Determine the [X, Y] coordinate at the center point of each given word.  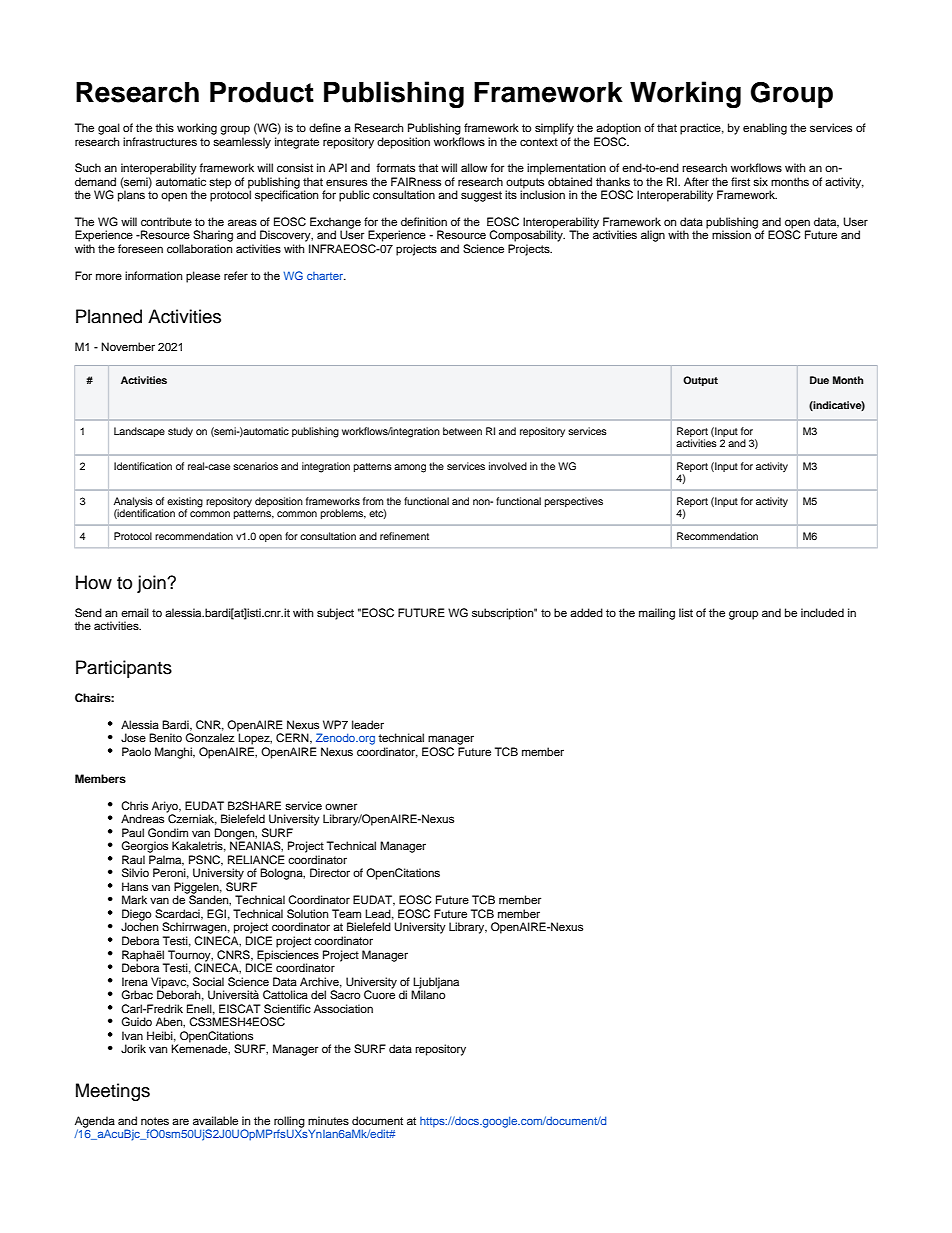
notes [155, 1121]
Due [819, 380]
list [686, 612]
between [462, 431]
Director [330, 872]
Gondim [168, 833]
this [164, 127]
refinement [404, 536]
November [128, 346]
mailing [657, 614]
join [152, 584]
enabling [765, 129]
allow [474, 167]
